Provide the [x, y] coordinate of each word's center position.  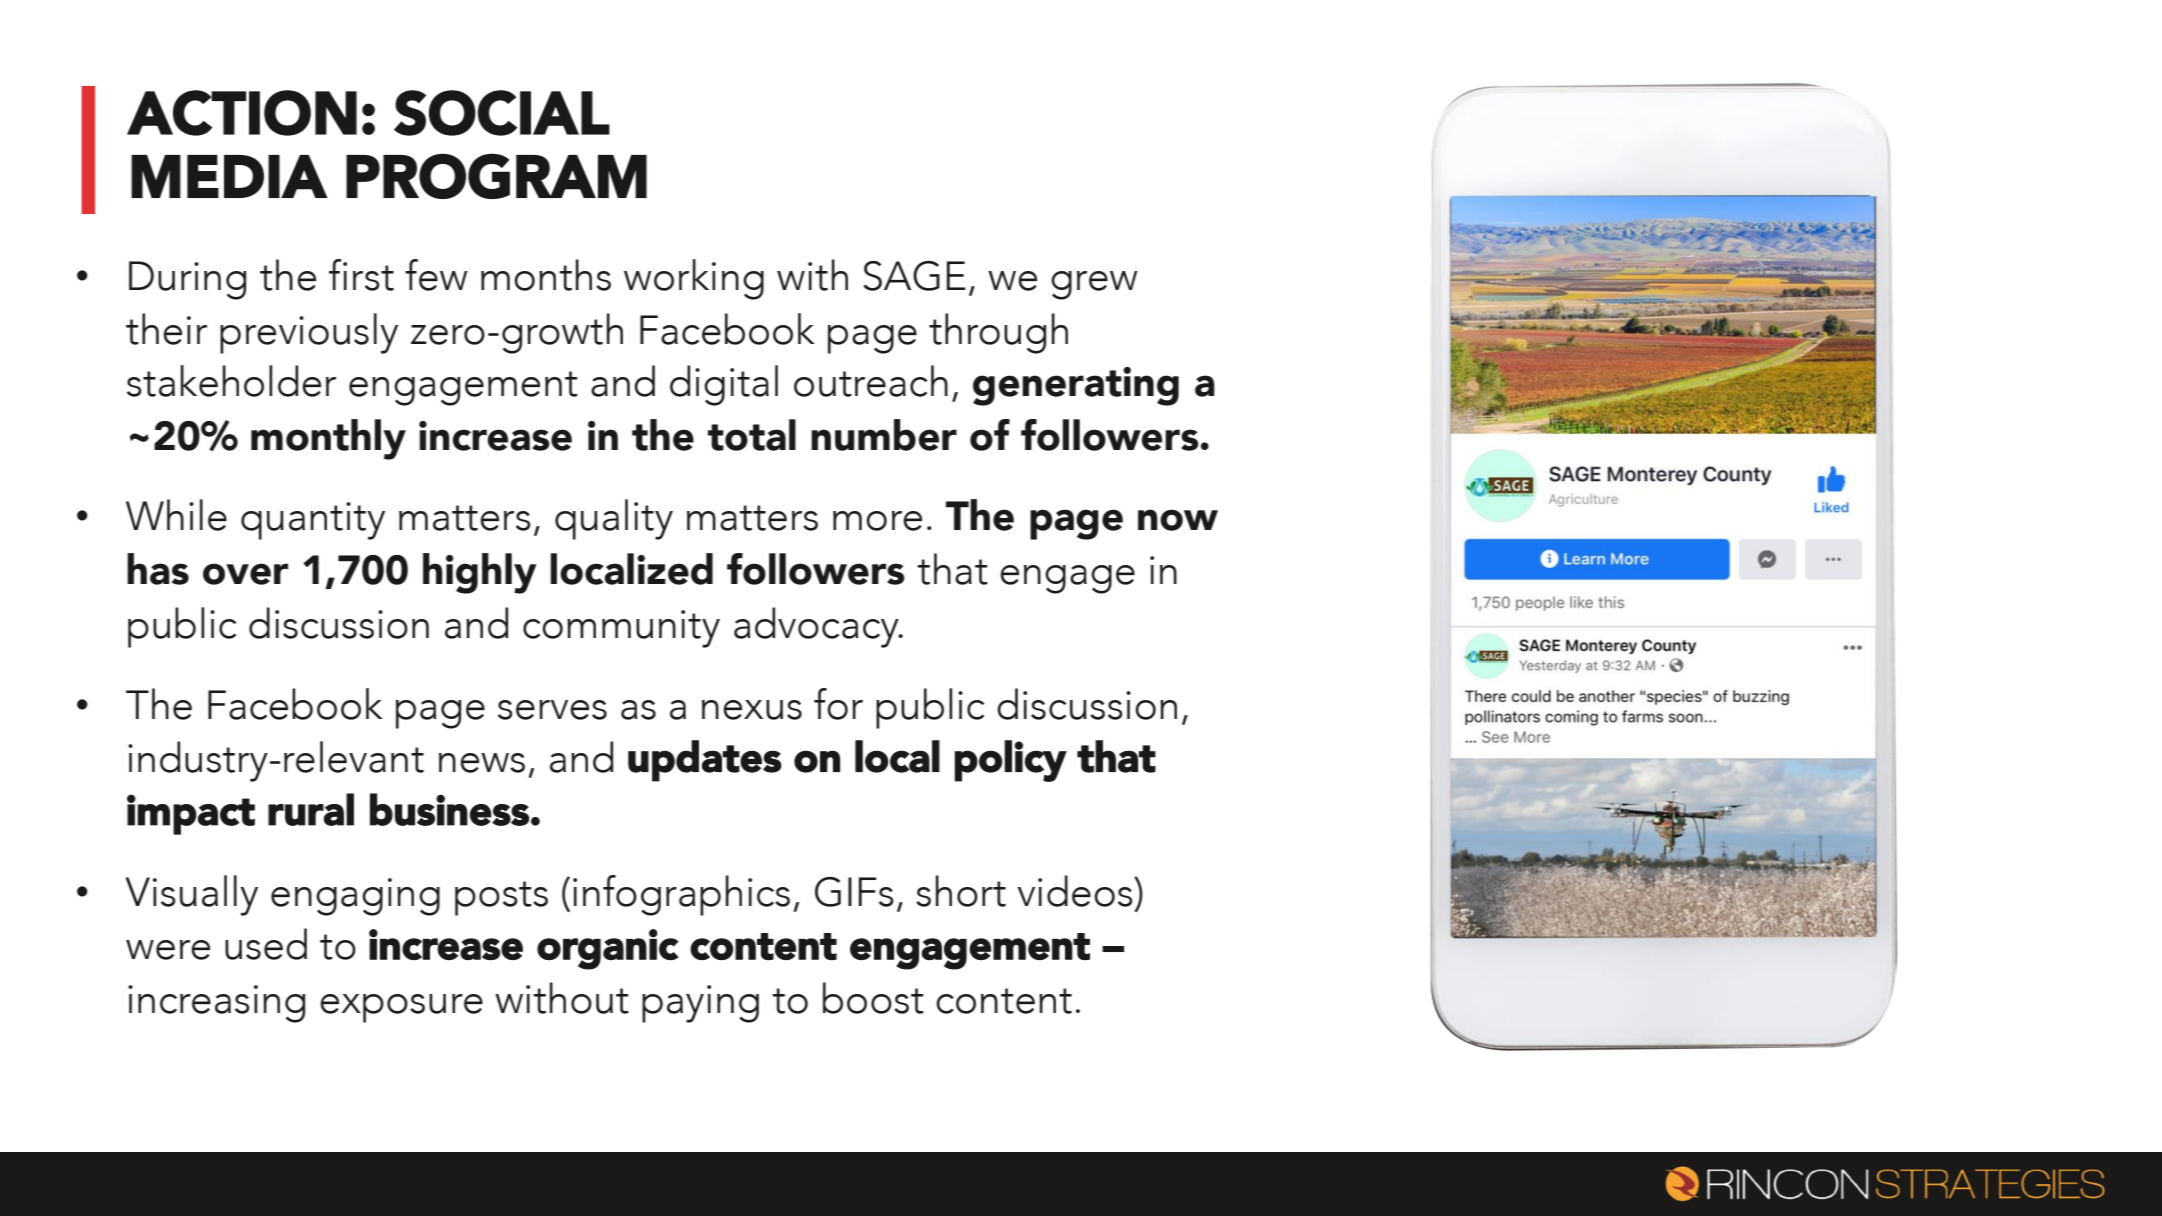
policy [1011, 761]
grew [1094, 285]
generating [1076, 386]
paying [700, 1004]
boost [873, 998]
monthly [328, 439]
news [482, 763]
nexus [752, 710]
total [751, 435]
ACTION [242, 113]
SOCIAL [502, 113]
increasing [216, 1004]
